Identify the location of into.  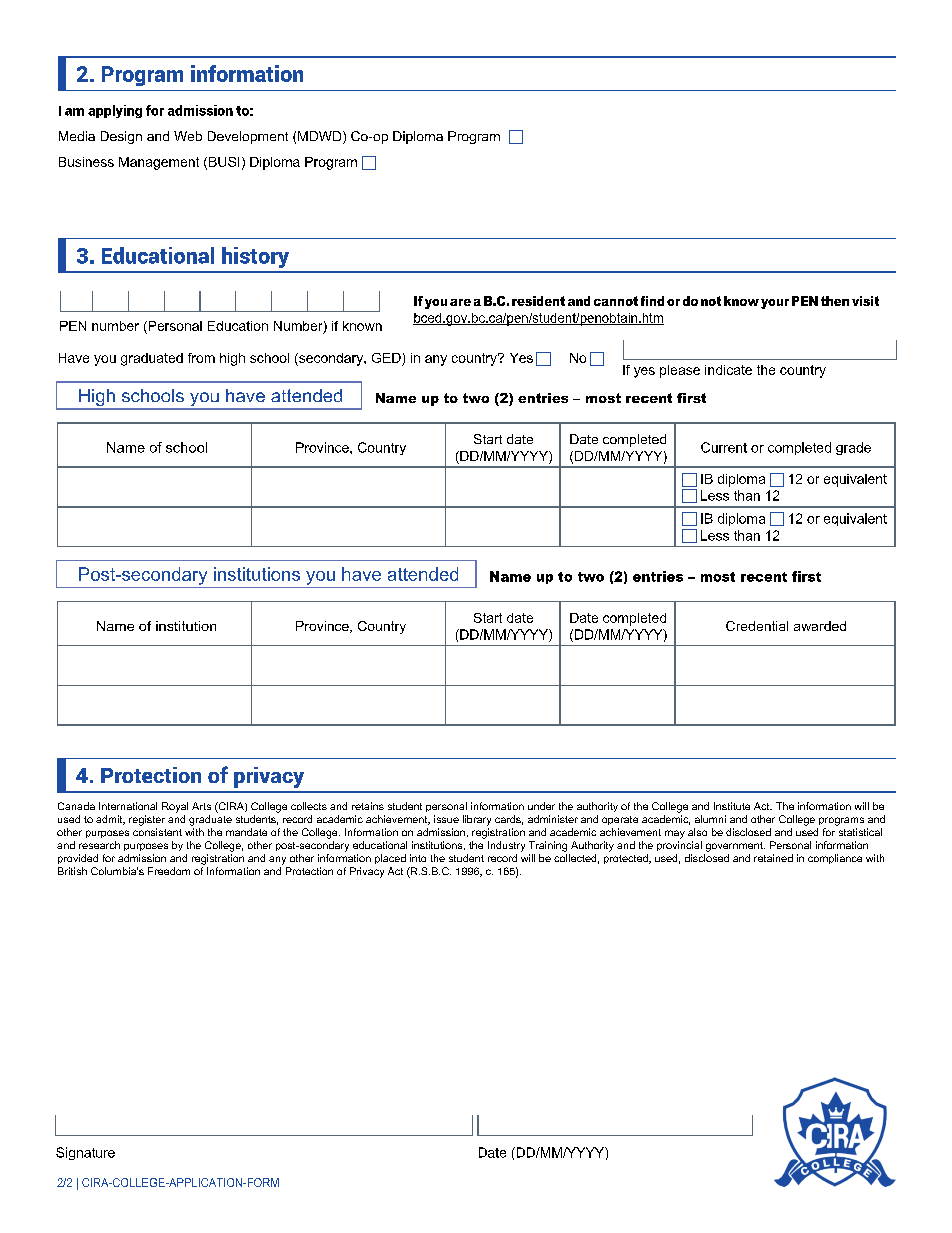
(418, 858).
